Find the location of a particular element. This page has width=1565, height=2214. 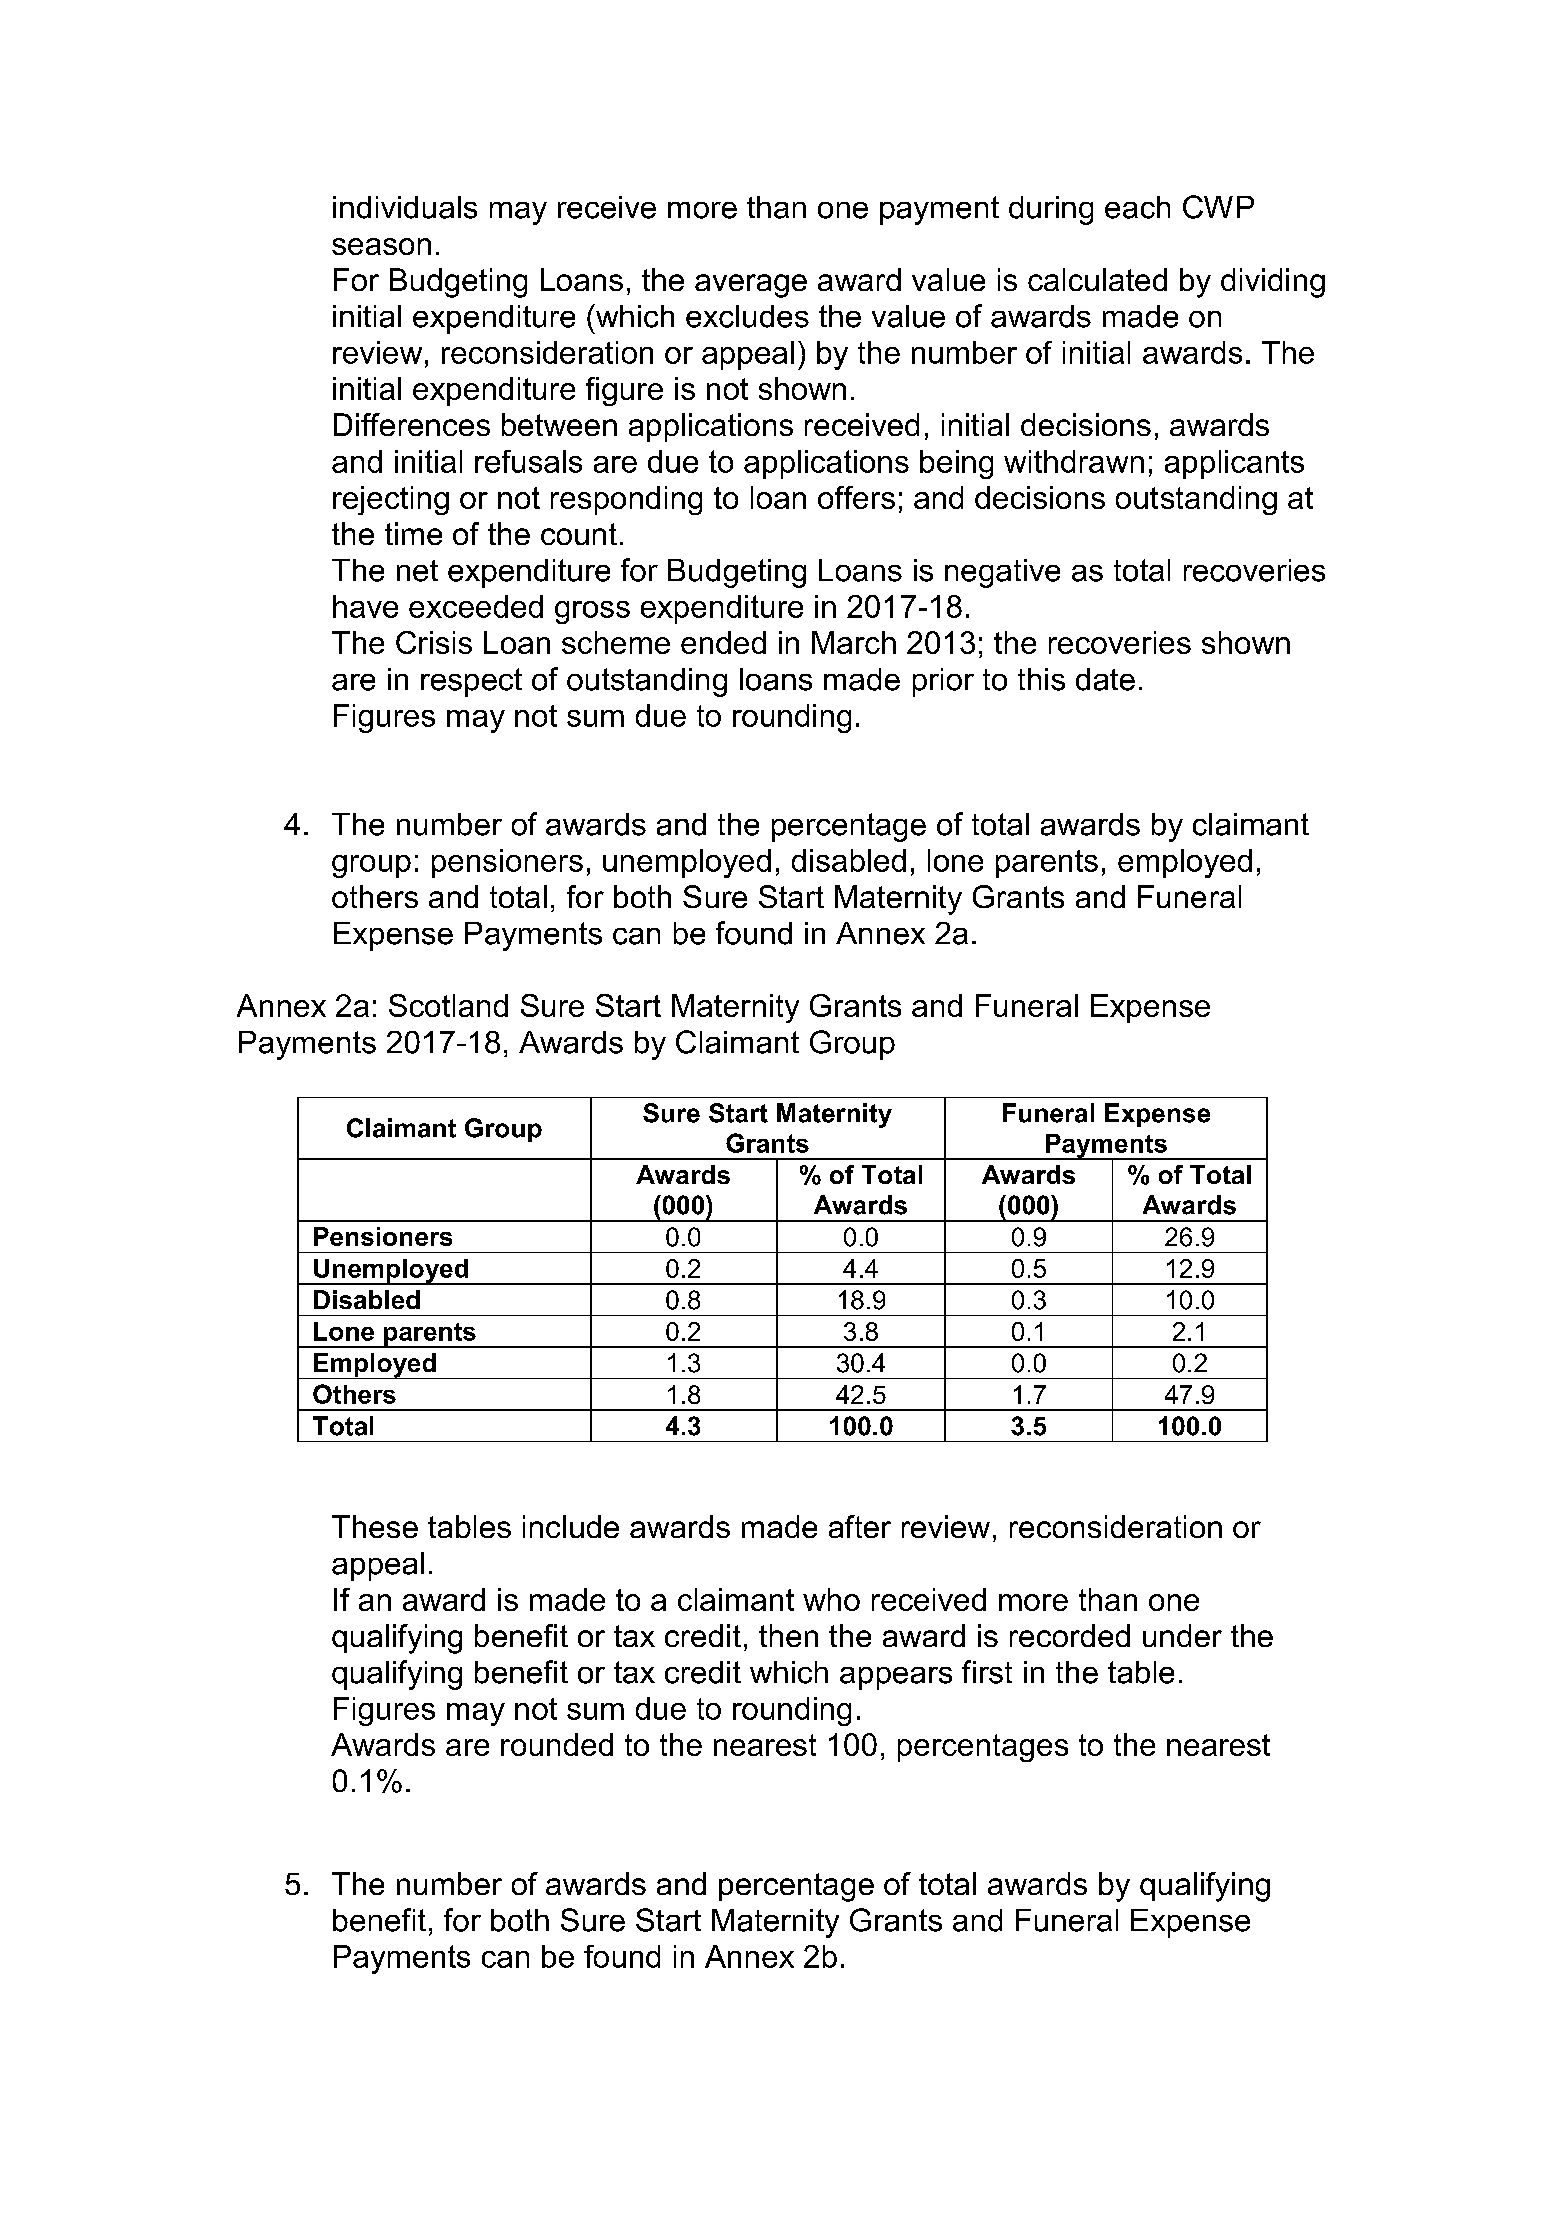

recorded is located at coordinates (1070, 1635).
